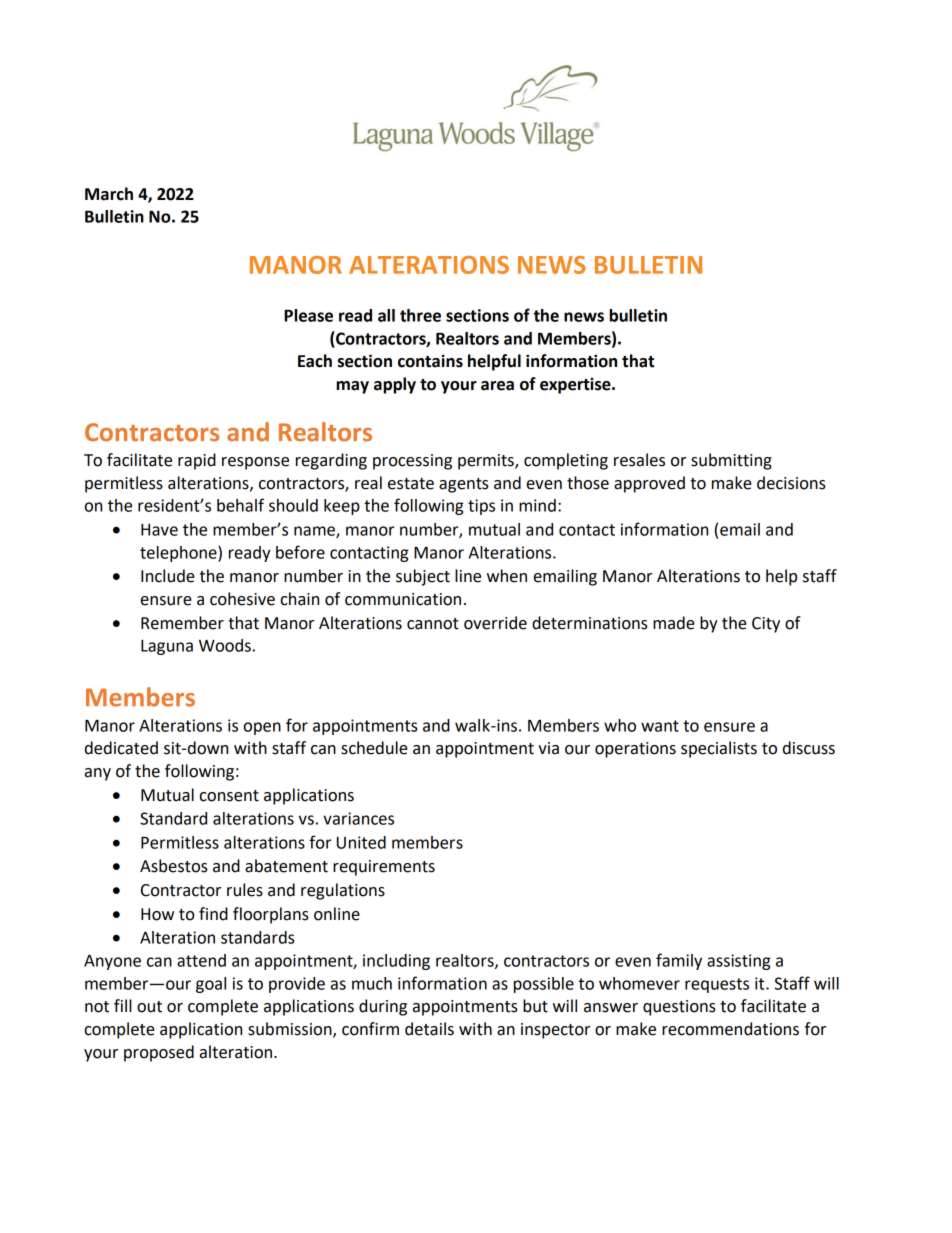 This screenshot has width=952, height=1233. Describe the element at coordinates (197, 461) in the screenshot. I see `rapid` at that location.
